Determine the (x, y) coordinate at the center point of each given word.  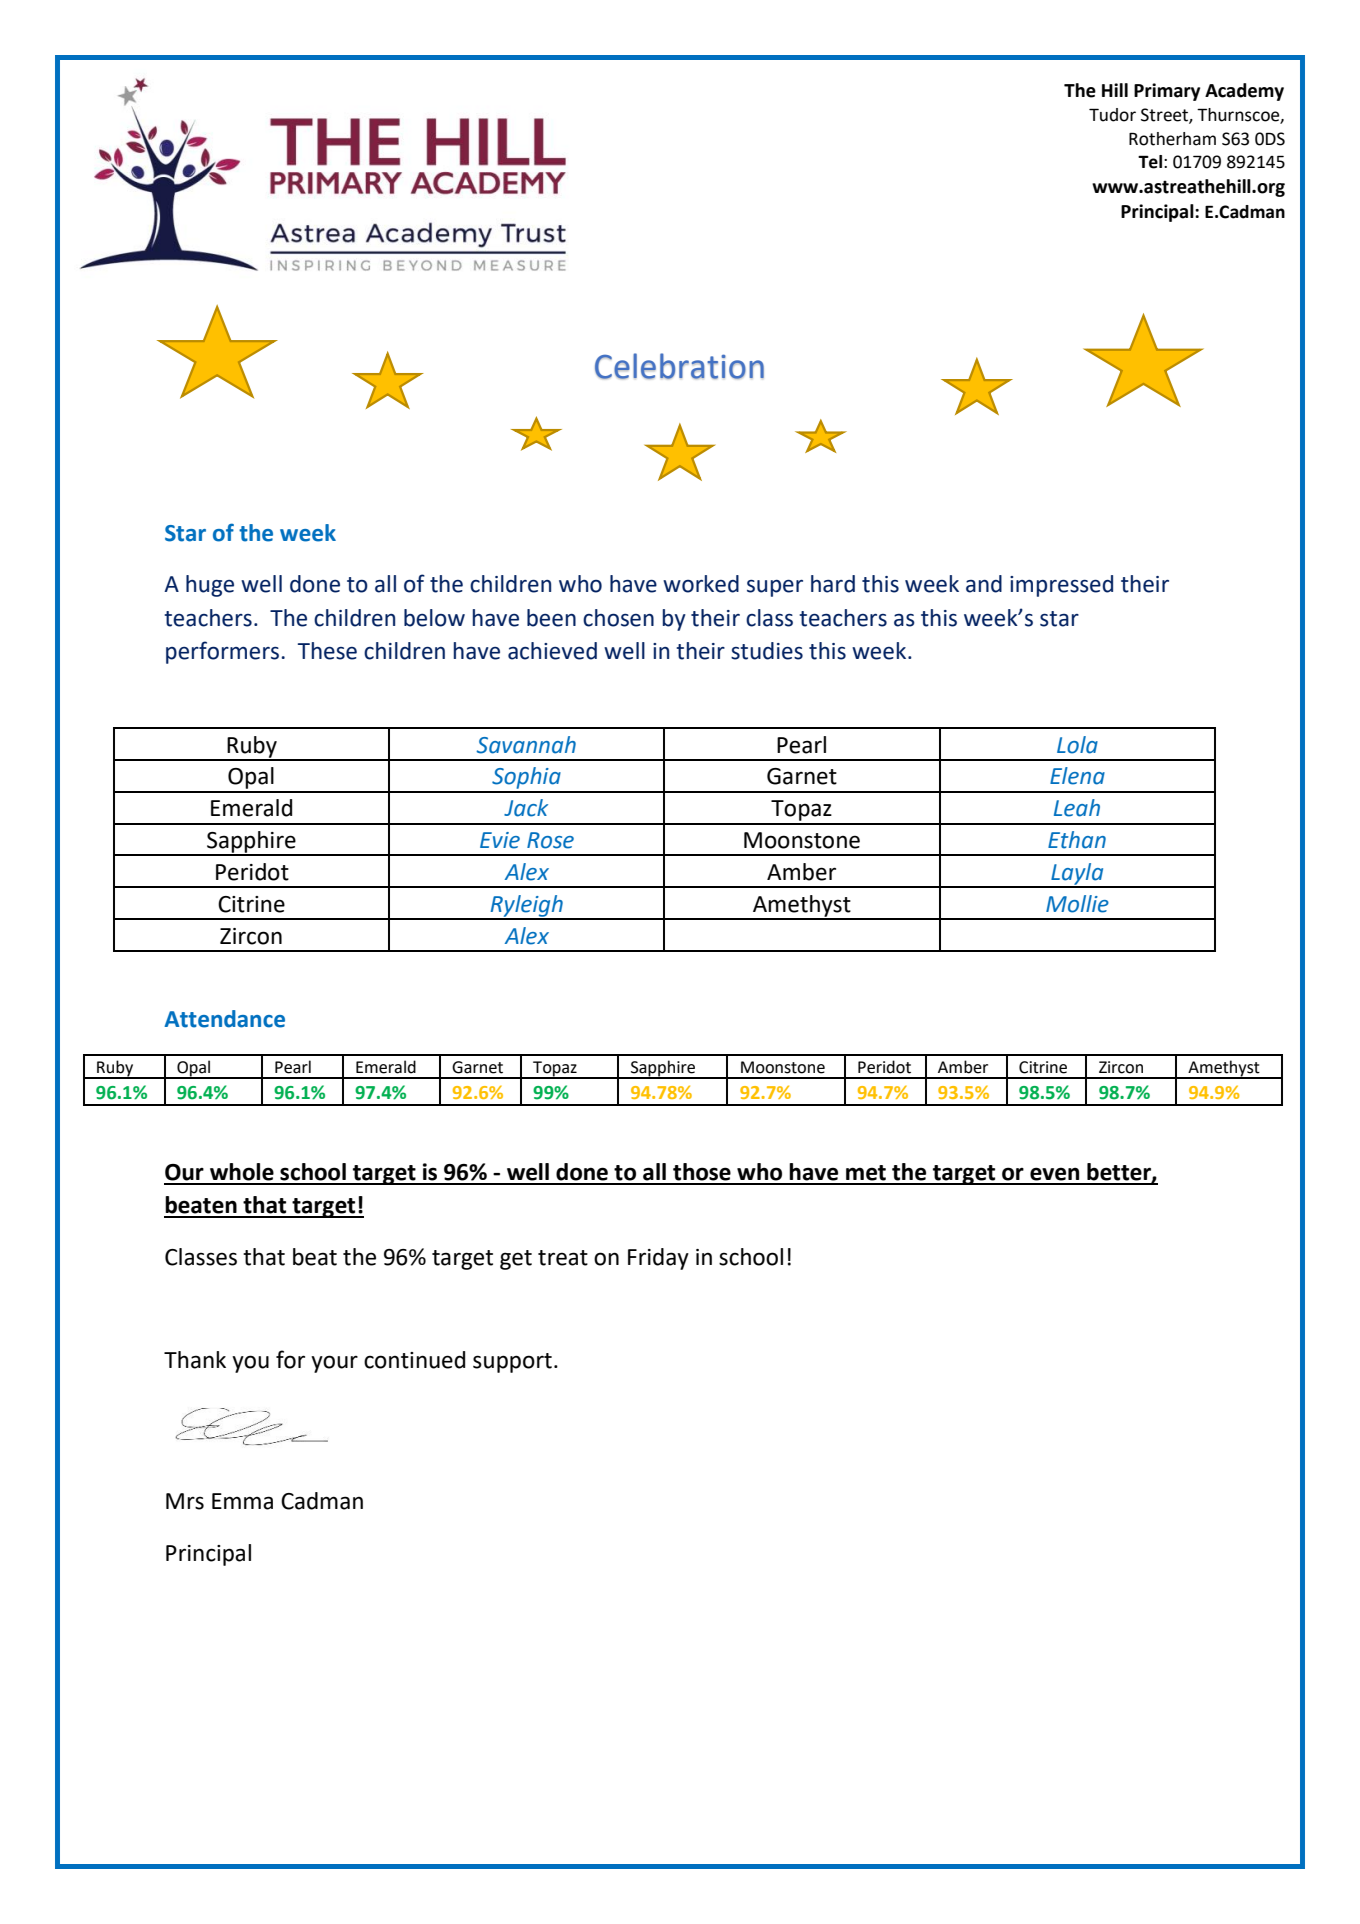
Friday (658, 1259)
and (984, 584)
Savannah (526, 745)
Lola (1077, 745)
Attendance (224, 1019)
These (327, 651)
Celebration (679, 366)
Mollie (1077, 904)
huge (210, 586)
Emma (242, 1501)
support (512, 1363)
